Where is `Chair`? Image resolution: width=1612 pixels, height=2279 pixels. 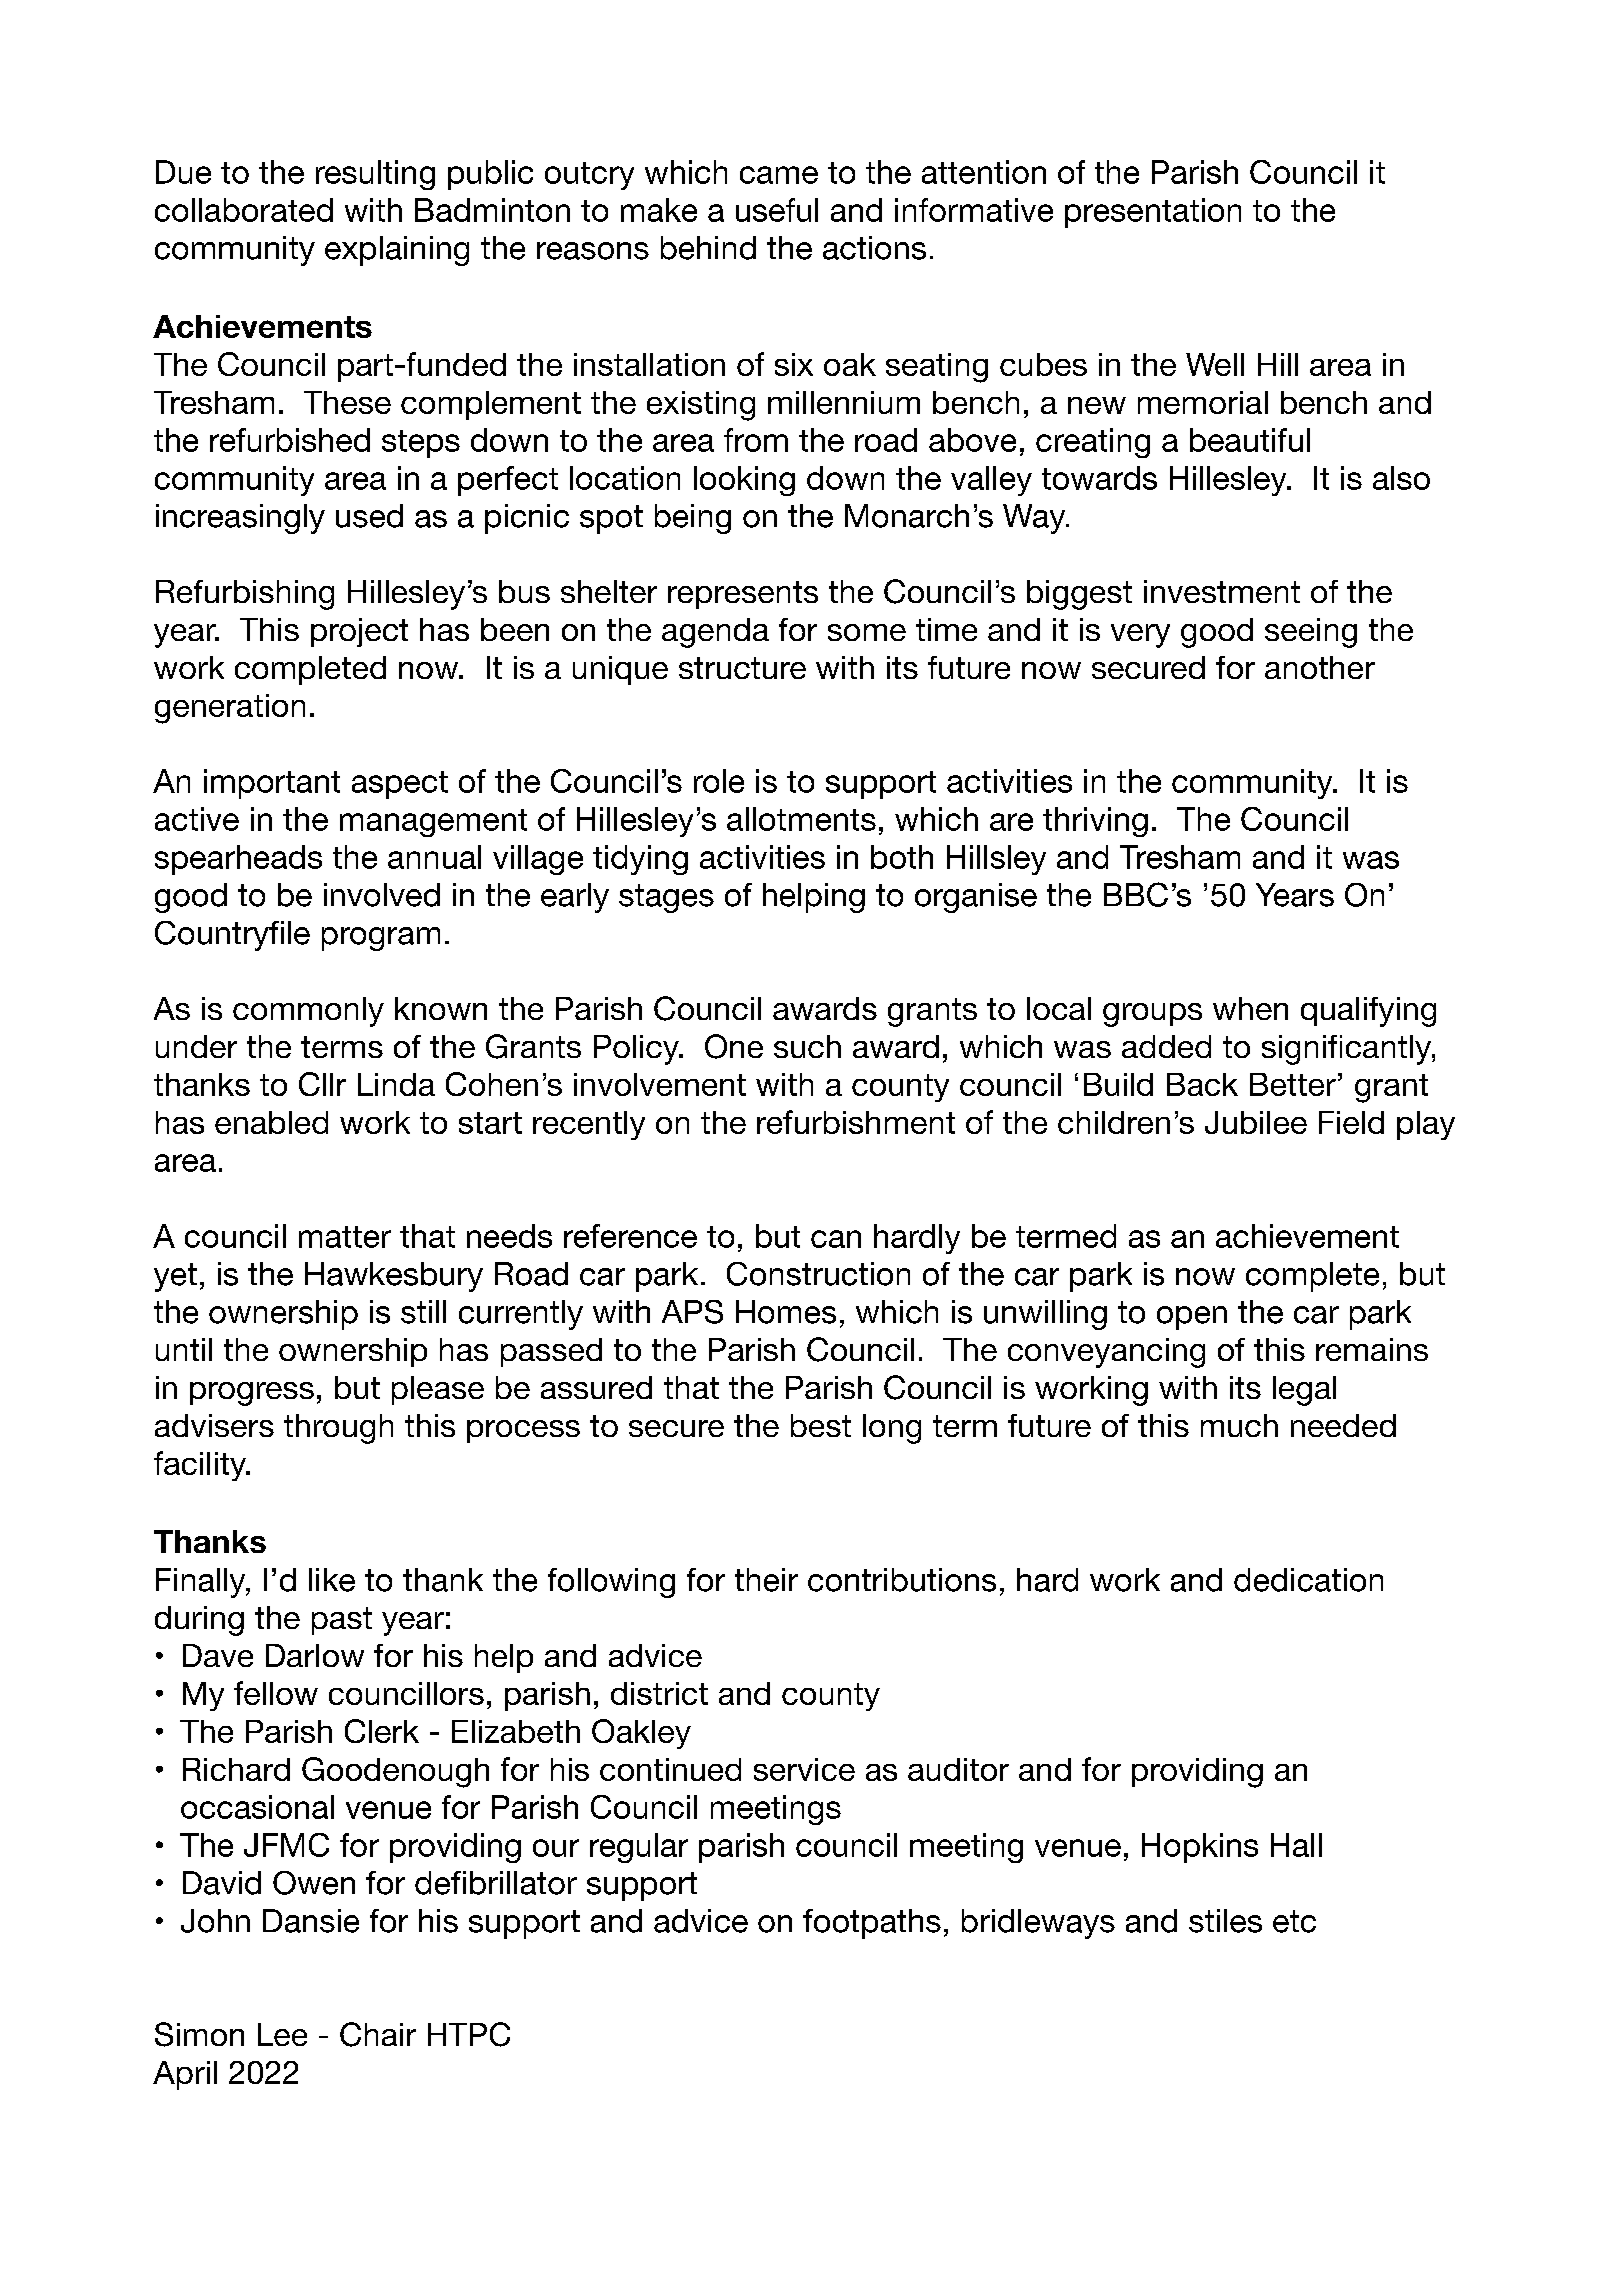
Chair is located at coordinates (378, 2034).
